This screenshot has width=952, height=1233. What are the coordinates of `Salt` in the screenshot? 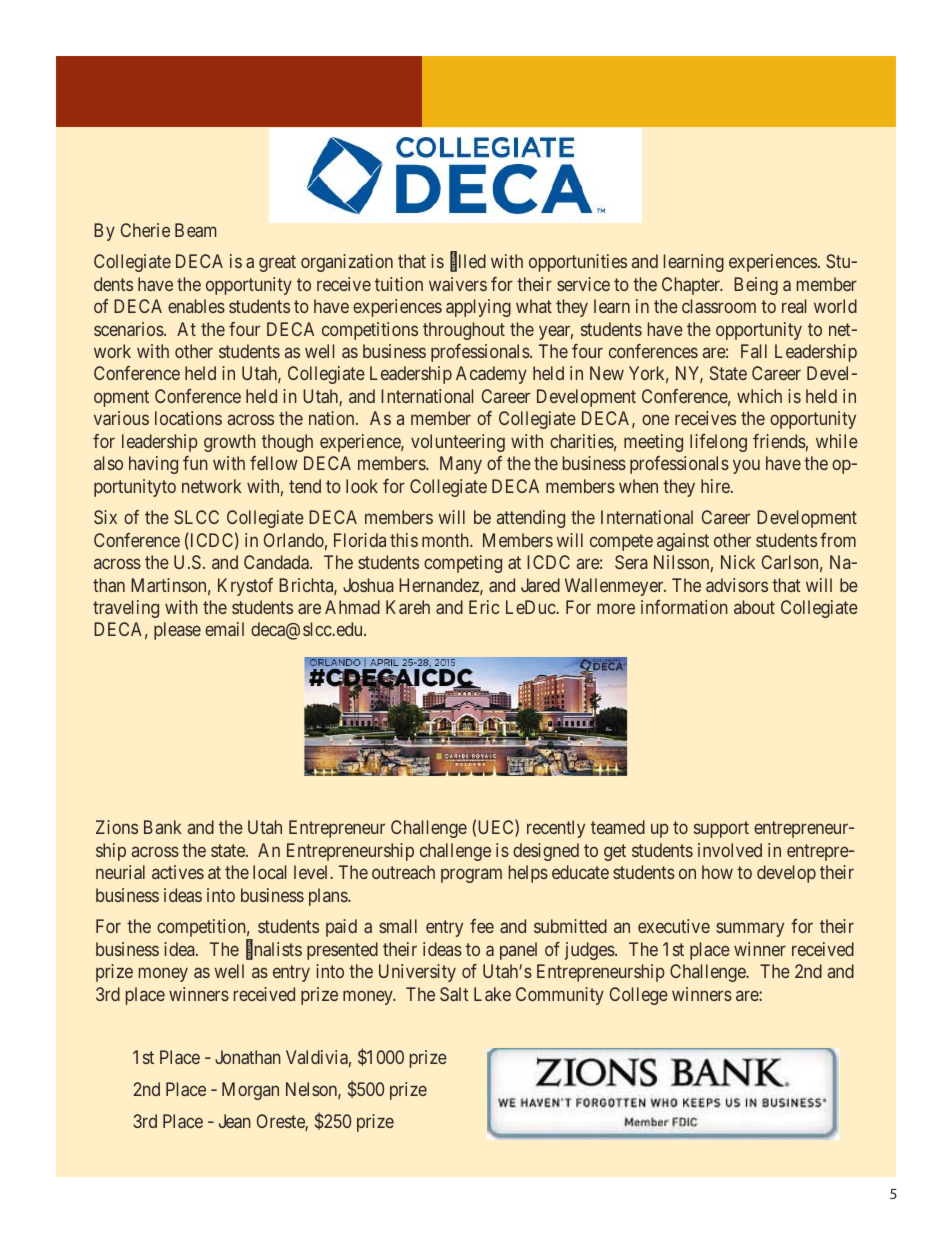 It's located at (454, 994).
